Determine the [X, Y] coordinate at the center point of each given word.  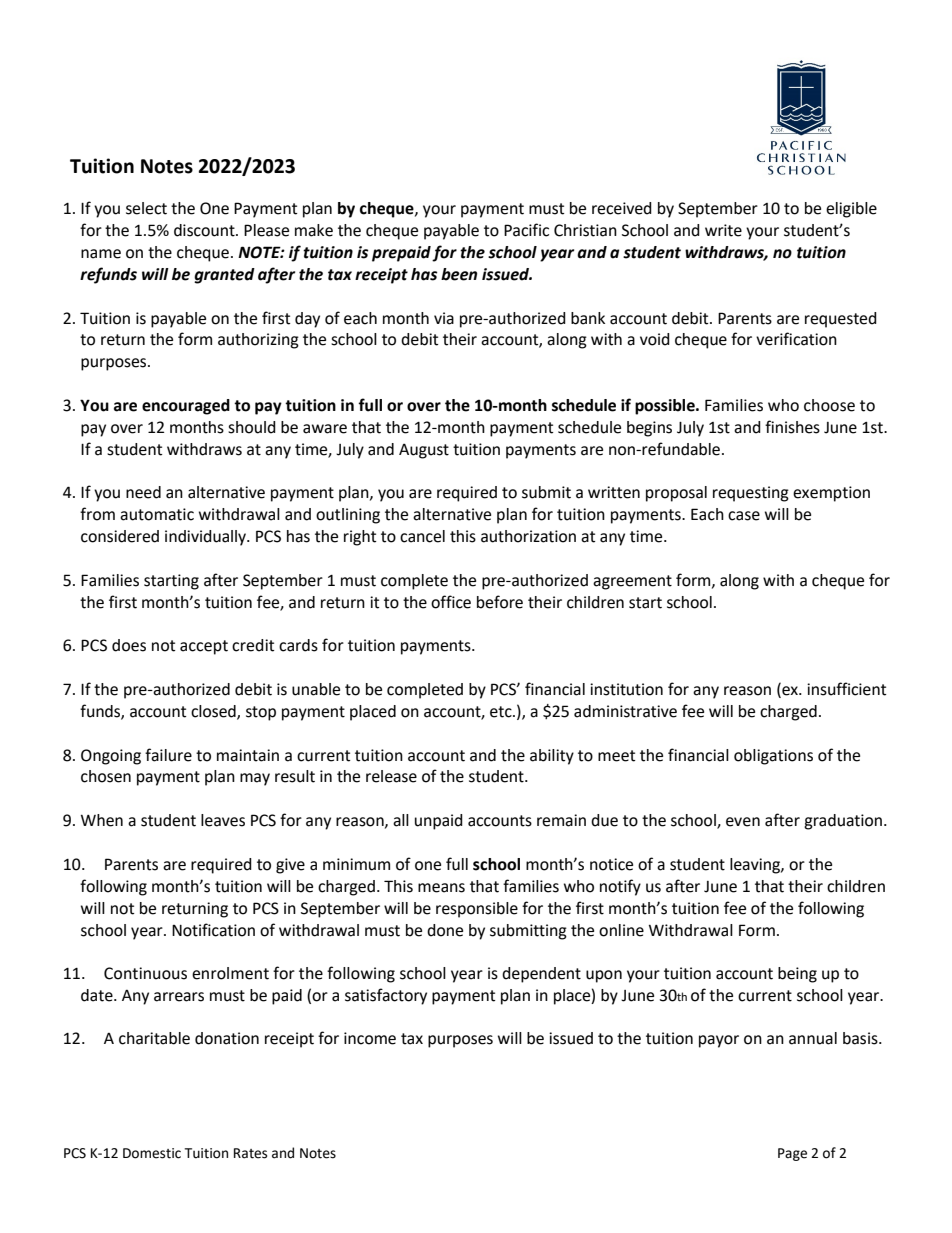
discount [205, 230]
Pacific [526, 230]
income [370, 1038]
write [723, 230]
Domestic [152, 1153]
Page [792, 1154]
